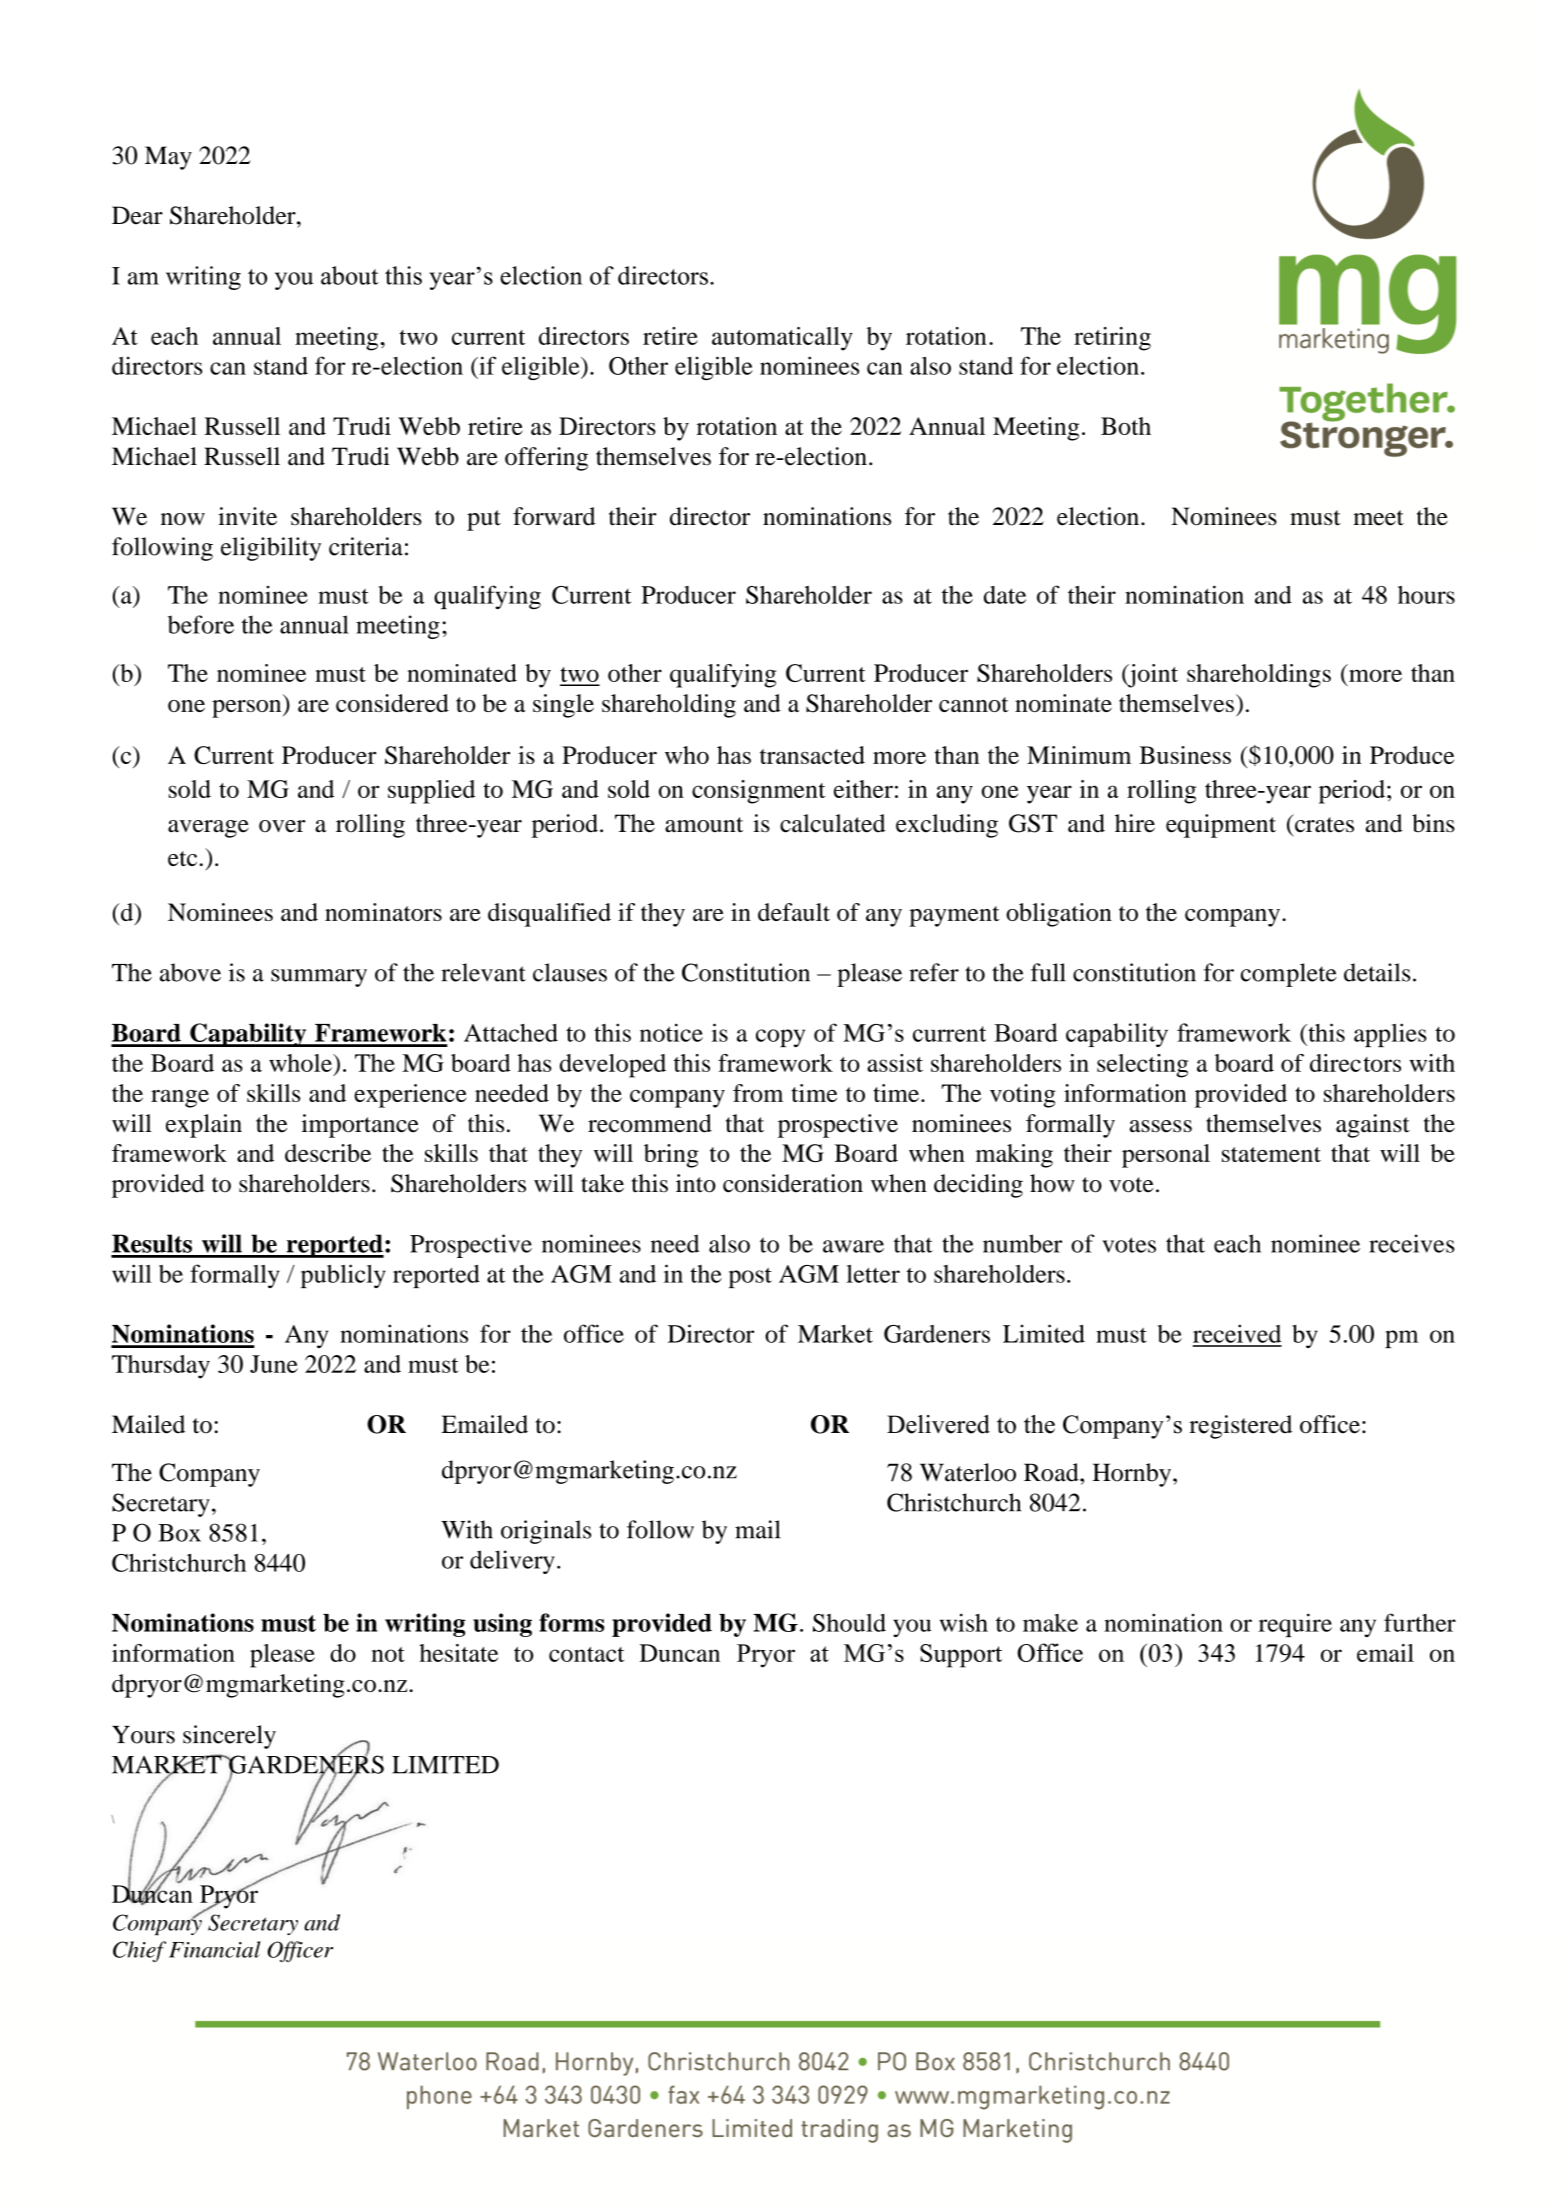 This screenshot has height=2204, width=1559. What do you see at coordinates (1112, 339) in the screenshot?
I see `retiring` at bounding box center [1112, 339].
